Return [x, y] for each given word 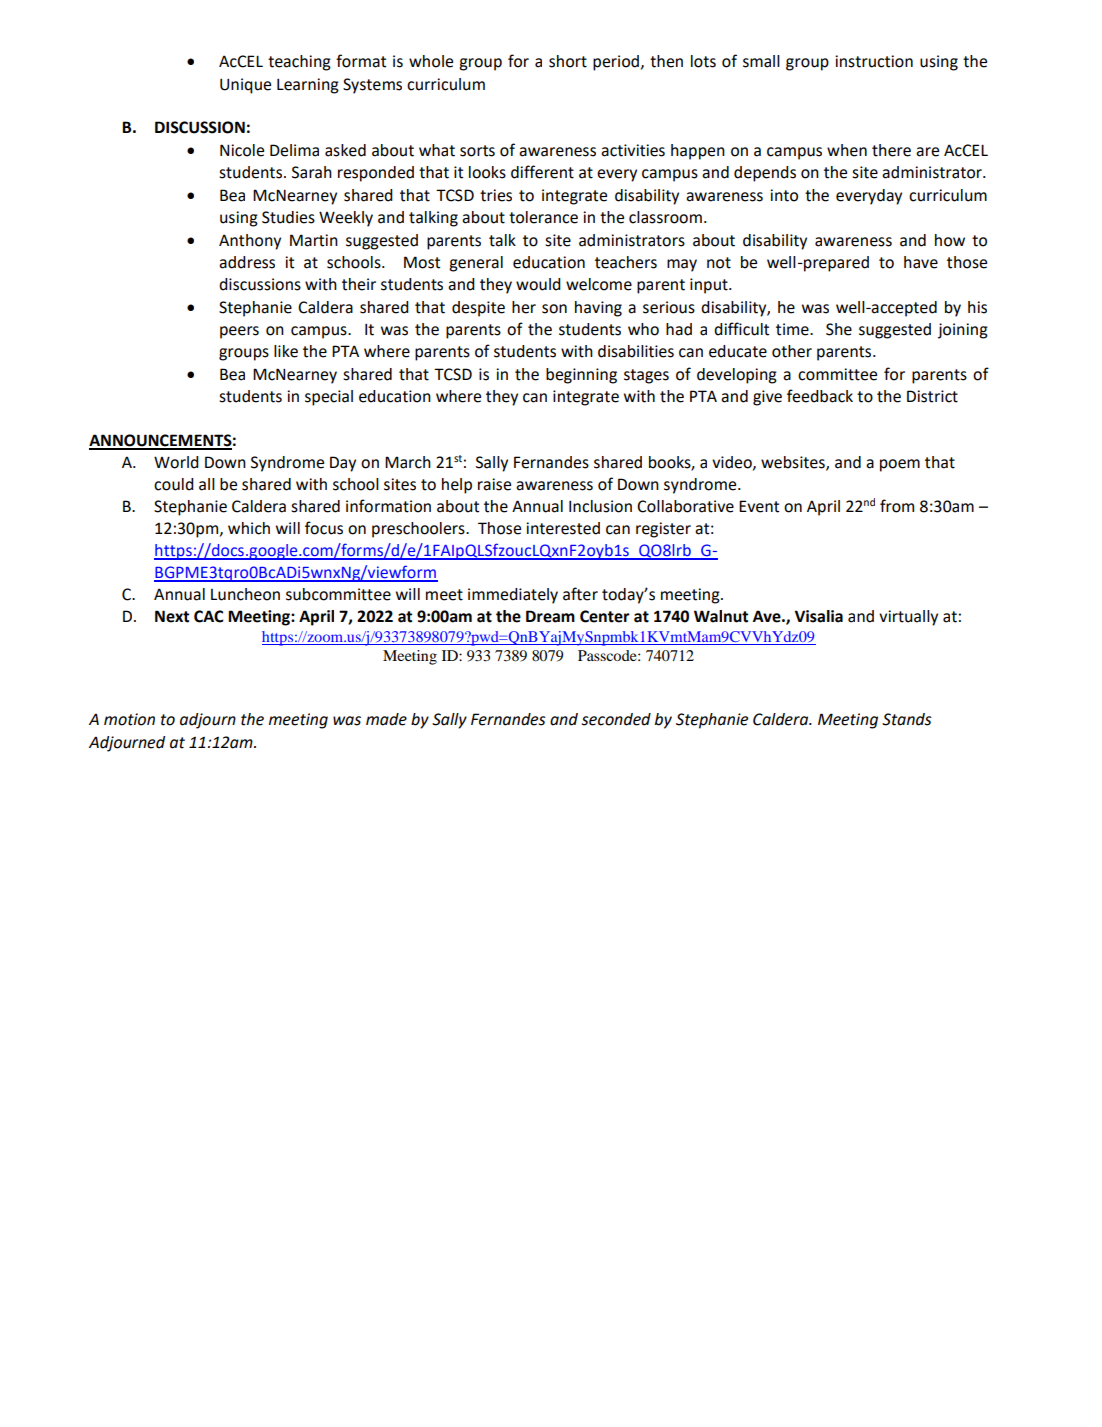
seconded [616, 719]
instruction [874, 61]
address [247, 262]
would [538, 284]
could [174, 484]
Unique [245, 86]
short [568, 61]
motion [129, 719]
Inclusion [600, 506]
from [897, 506]
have [921, 262]
